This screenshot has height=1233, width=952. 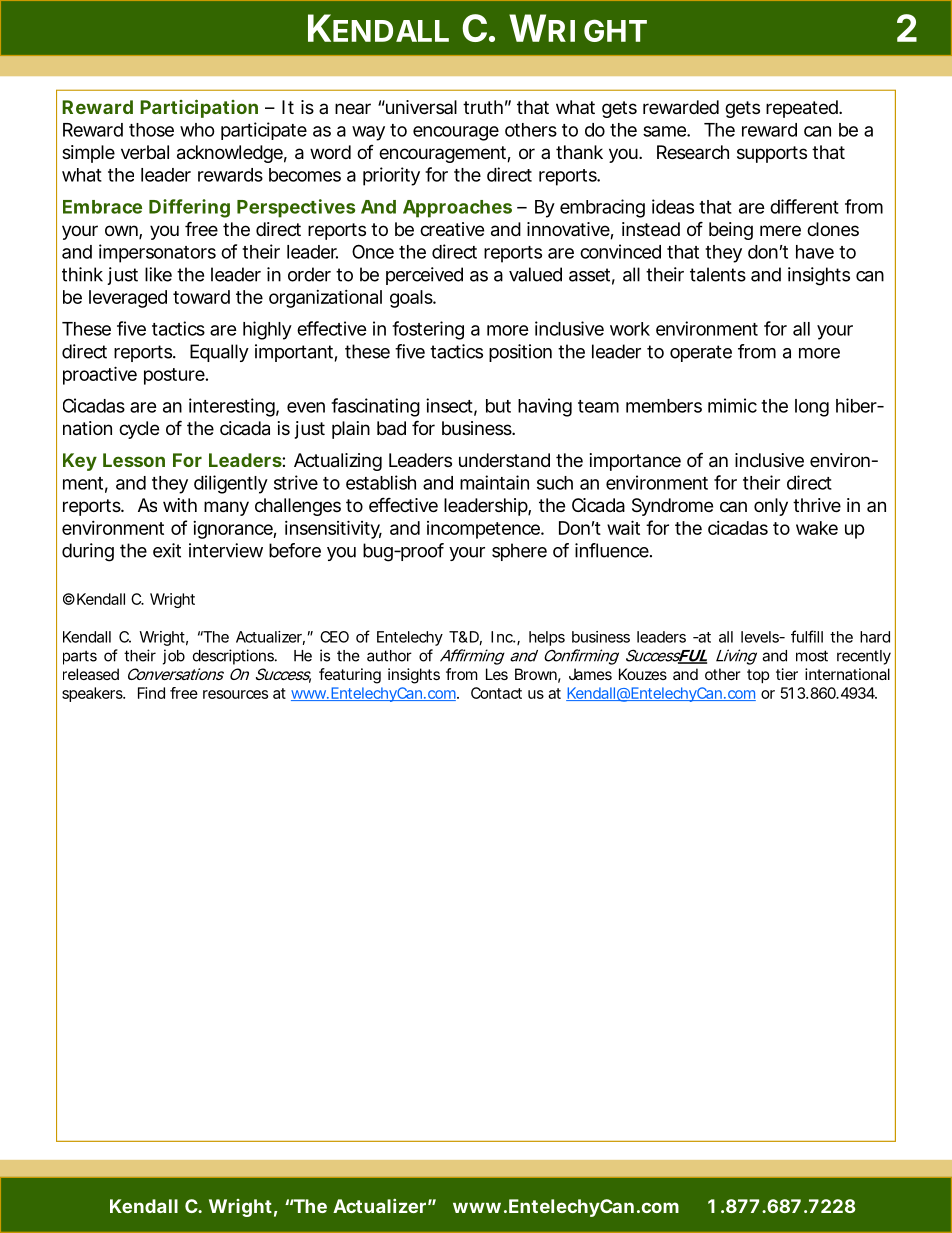 I want to click on incompetence, so click(x=483, y=530).
